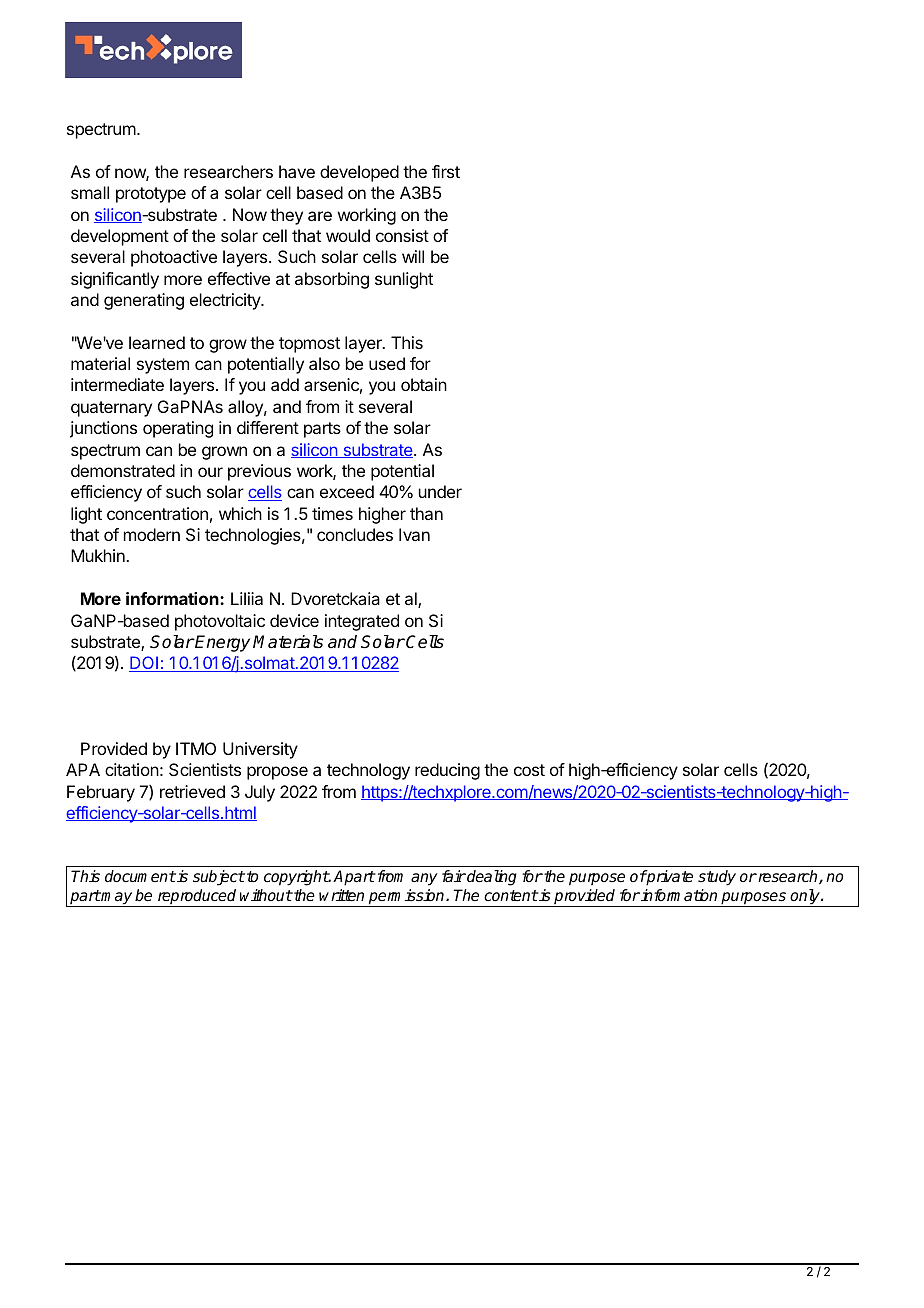 This image has width=924, height=1308. What do you see at coordinates (424, 879) in the image?
I see `any` at bounding box center [424, 879].
